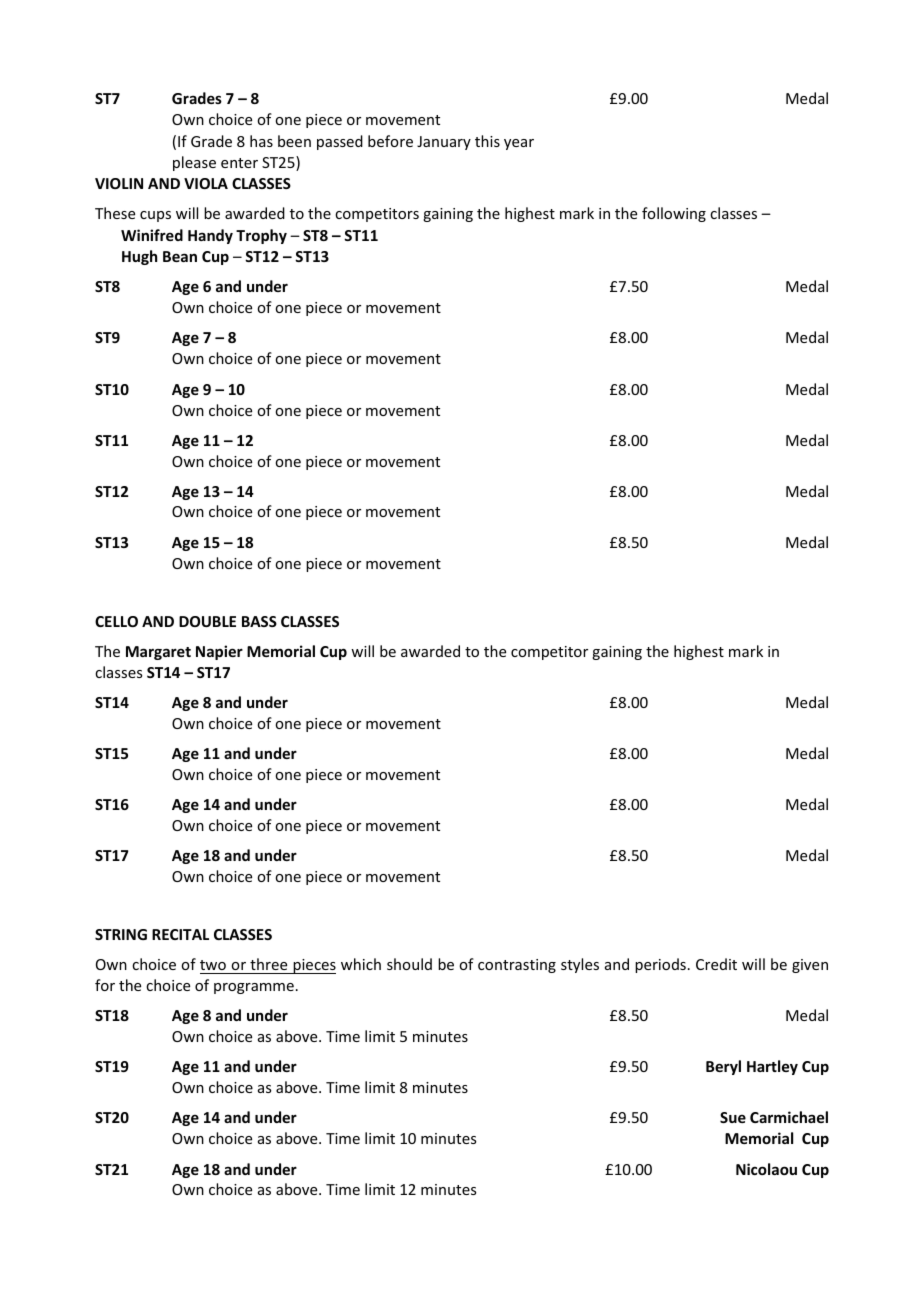  Describe the element at coordinates (409, 964) in the document. I see `should` at that location.
